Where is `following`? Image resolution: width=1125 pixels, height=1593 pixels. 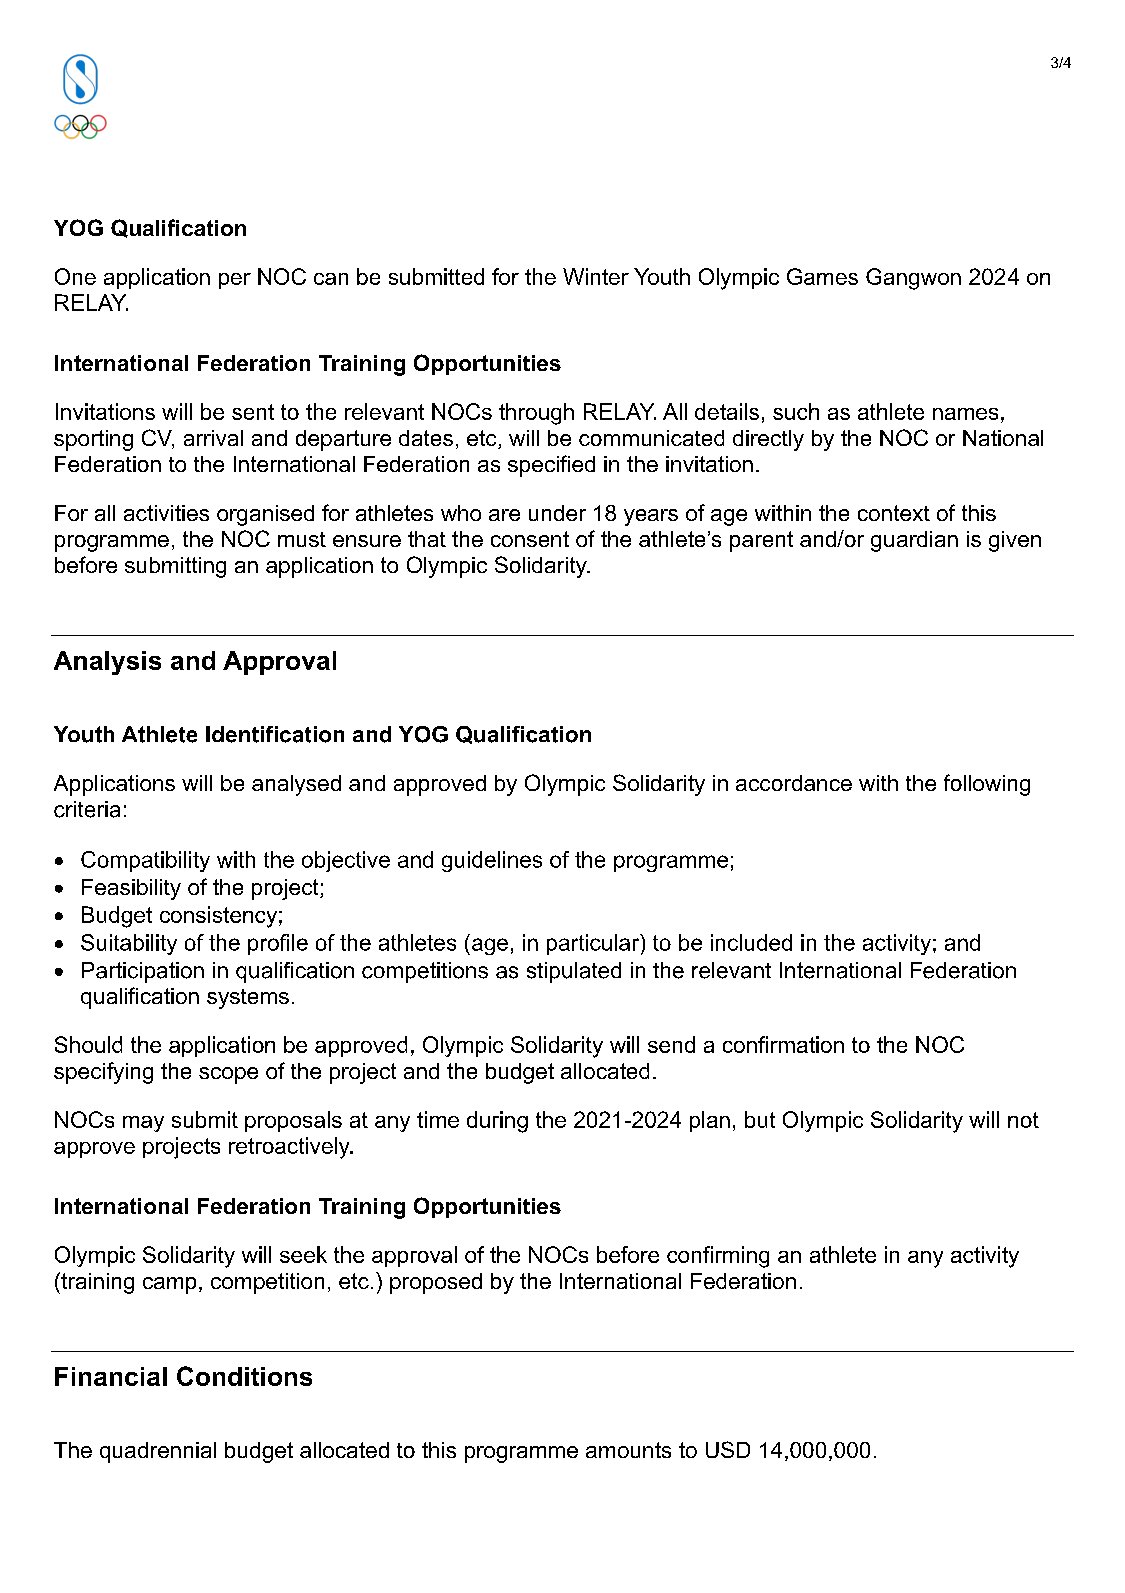
following is located at coordinates (987, 785).
